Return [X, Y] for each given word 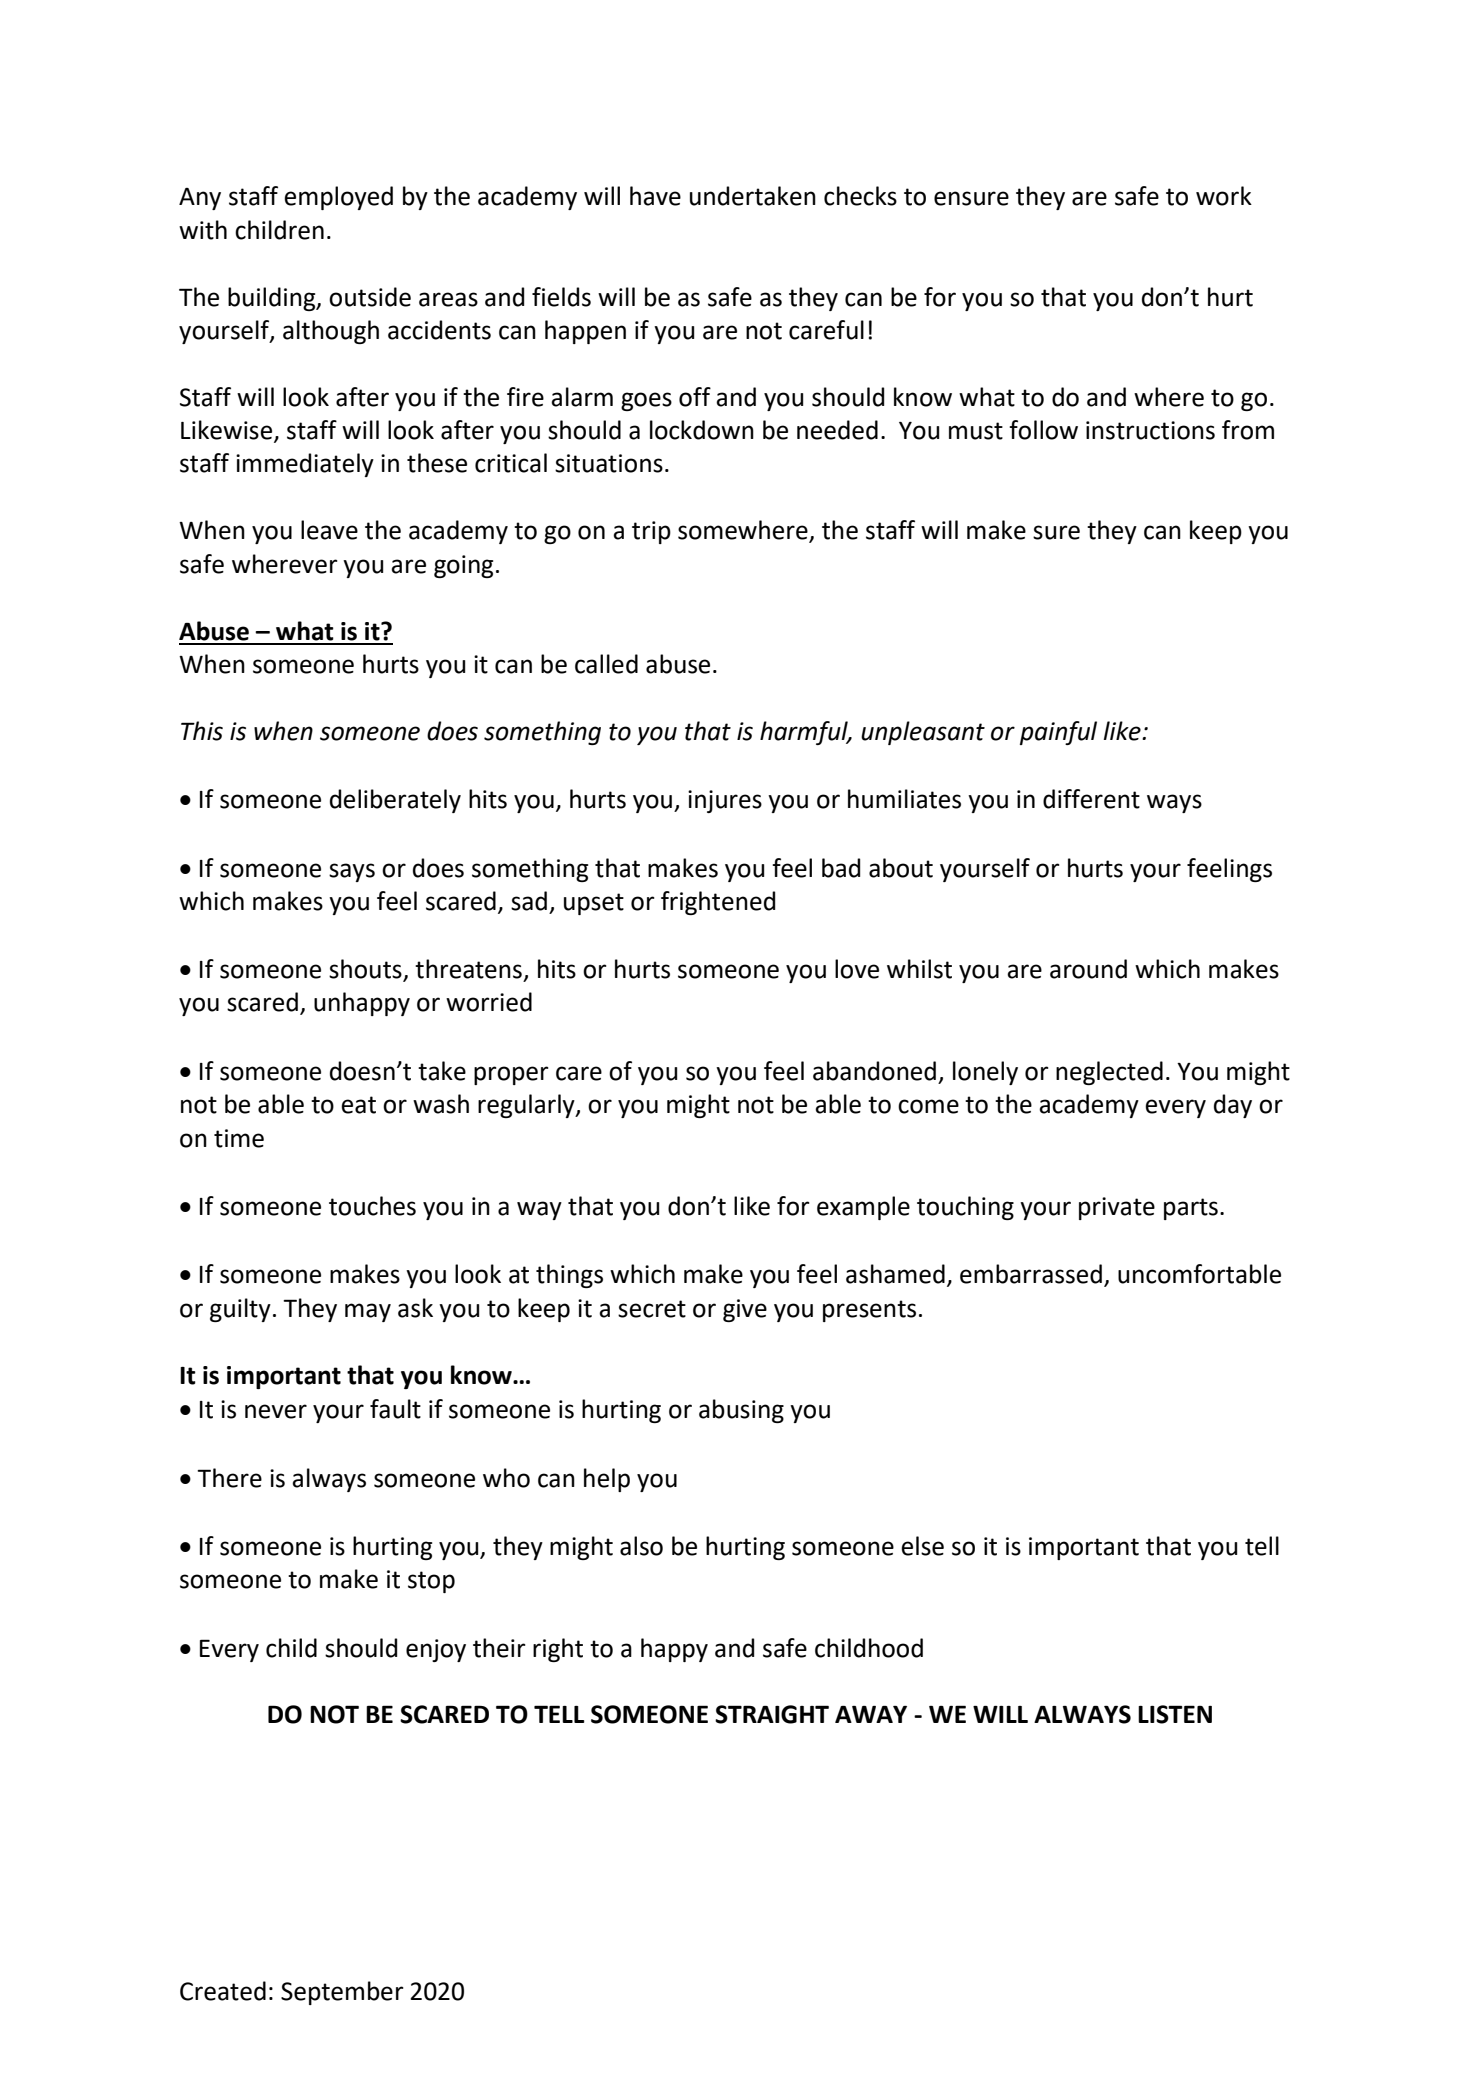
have [655, 196]
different [1091, 799]
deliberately [395, 801]
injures [725, 801]
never [276, 1411]
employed [338, 198]
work [1224, 196]
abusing [741, 1411]
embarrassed [1031, 1274]
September [342, 1993]
